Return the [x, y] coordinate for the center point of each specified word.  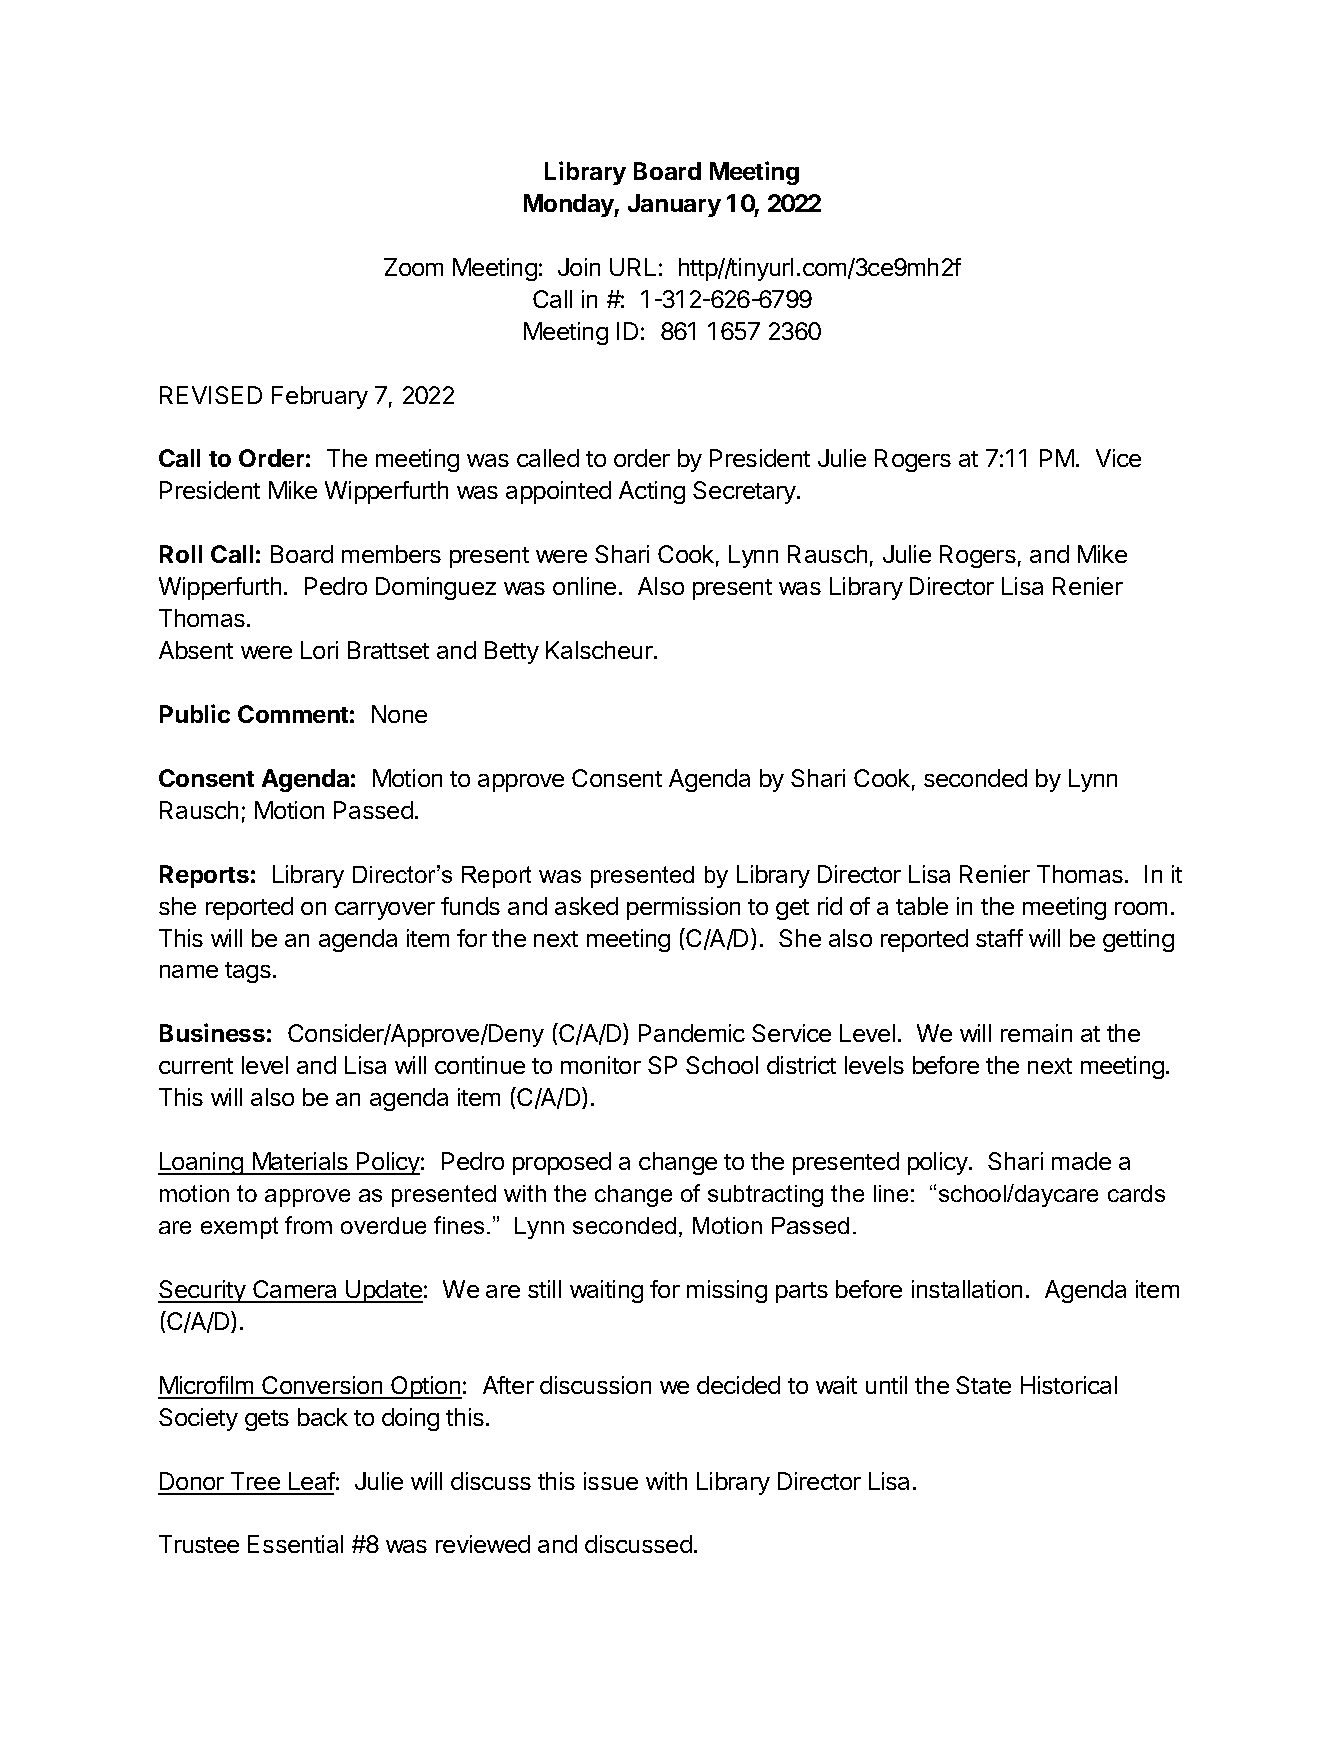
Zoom [413, 267]
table [922, 906]
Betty [512, 652]
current [196, 1066]
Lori [319, 650]
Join [579, 267]
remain [1036, 1033]
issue [611, 1481]
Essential [295, 1544]
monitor [601, 1065]
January [674, 205]
